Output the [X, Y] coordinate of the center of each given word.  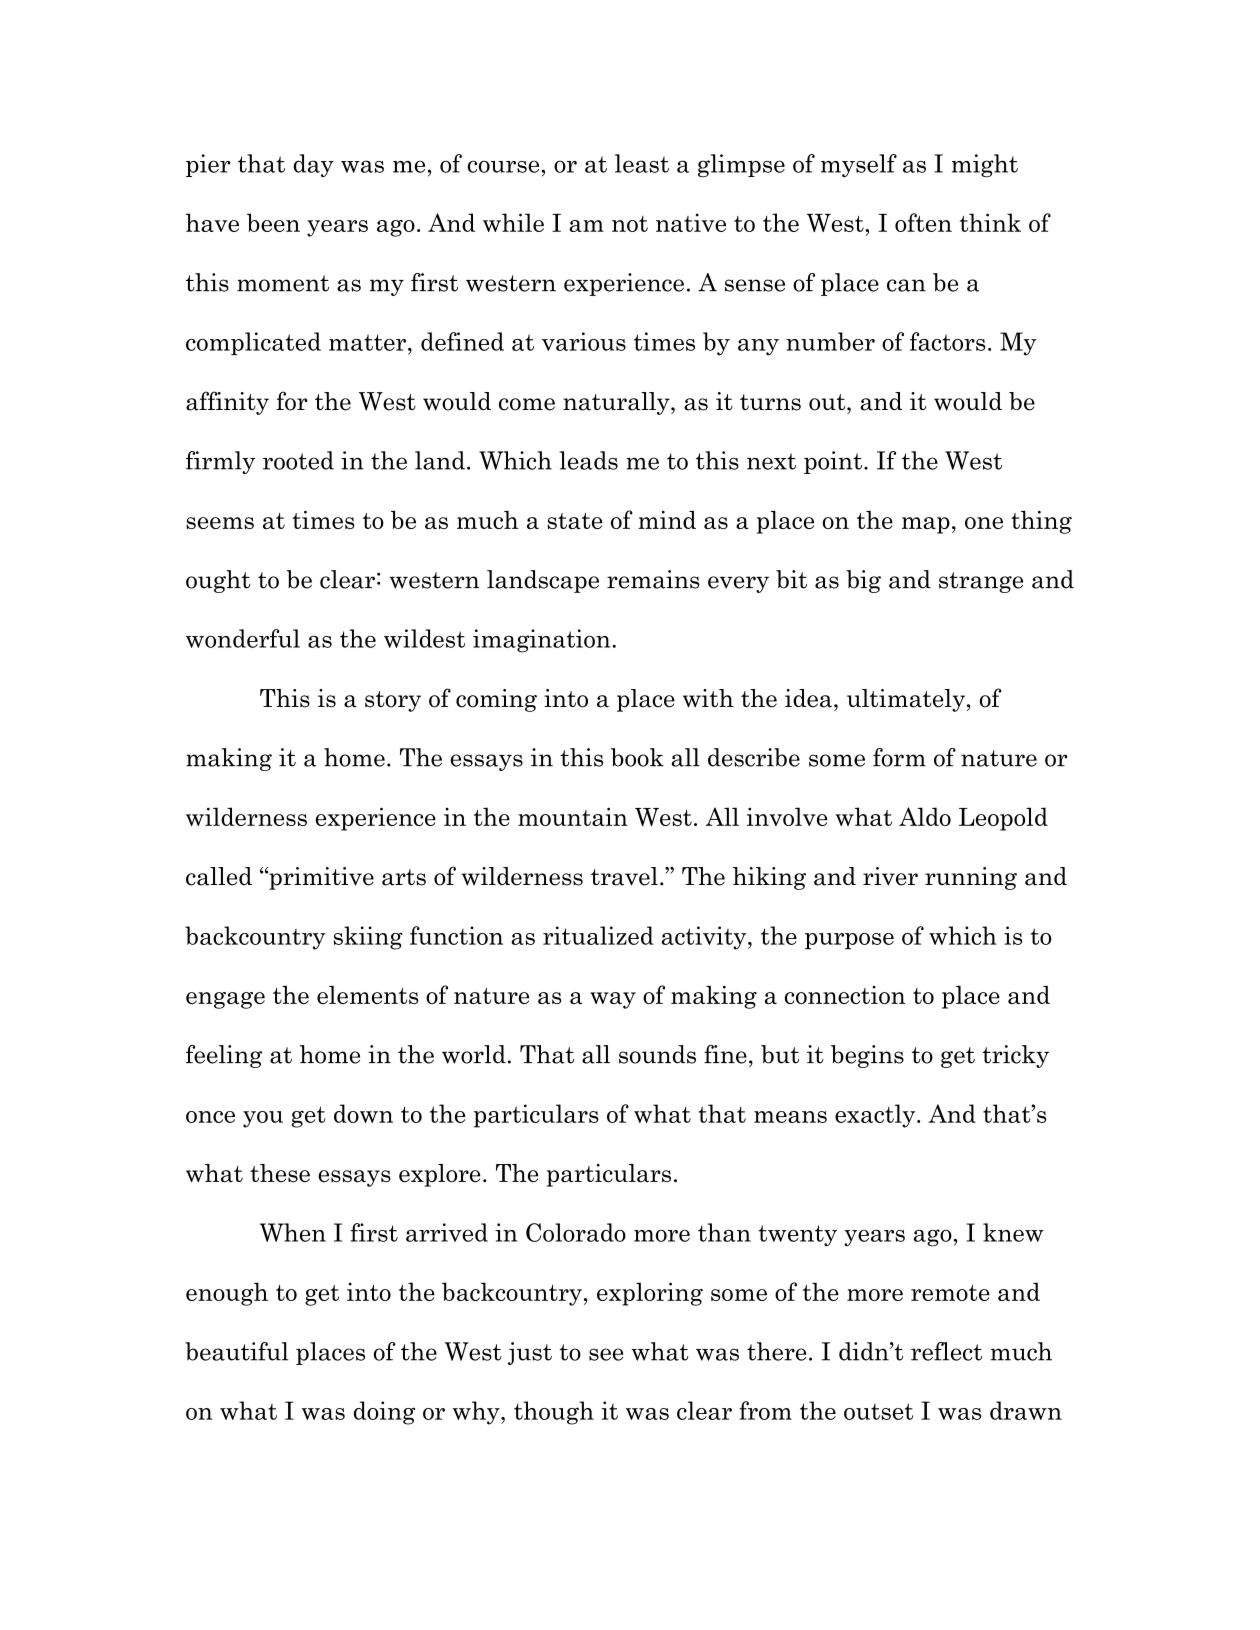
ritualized [598, 935]
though [554, 1413]
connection [845, 995]
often [923, 222]
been [273, 222]
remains [653, 579]
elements [368, 995]
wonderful [243, 638]
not [630, 224]
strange [981, 582]
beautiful [237, 1351]
